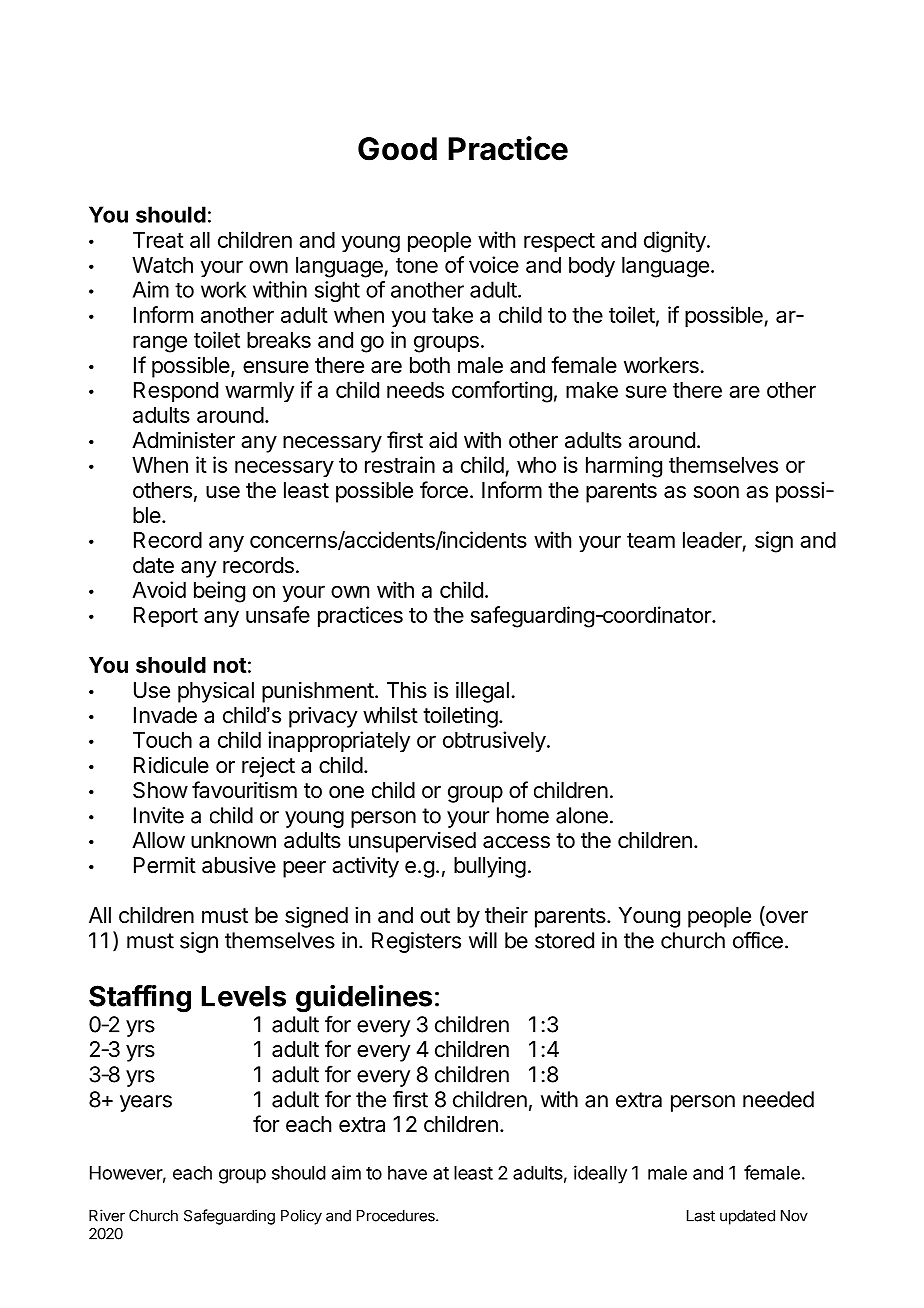  What do you see at coordinates (407, 1173) in the screenshot?
I see `have` at bounding box center [407, 1173].
